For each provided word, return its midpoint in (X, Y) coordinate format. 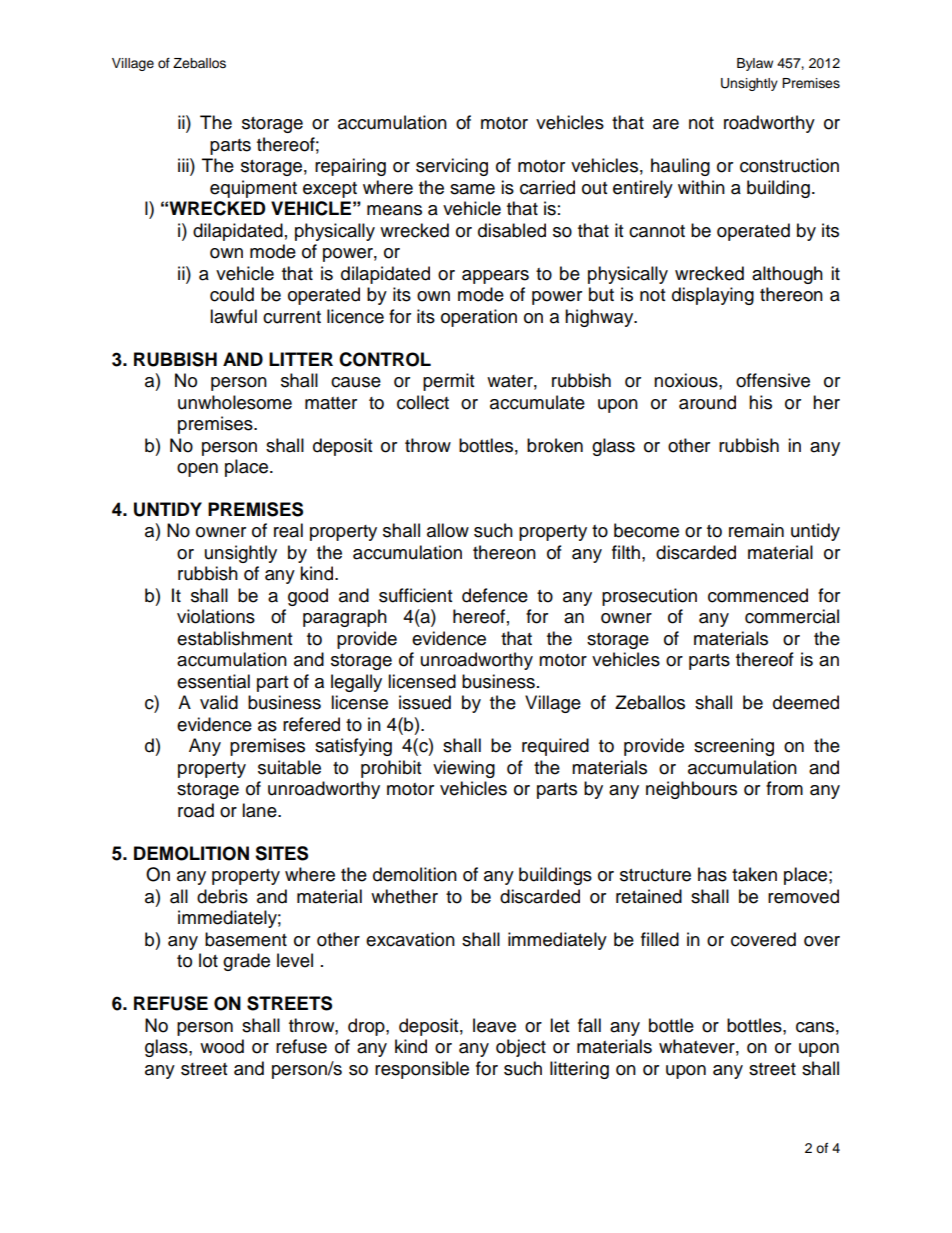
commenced (758, 595)
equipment (253, 189)
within (701, 187)
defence (495, 595)
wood (222, 1046)
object (521, 1048)
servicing (452, 167)
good (308, 597)
